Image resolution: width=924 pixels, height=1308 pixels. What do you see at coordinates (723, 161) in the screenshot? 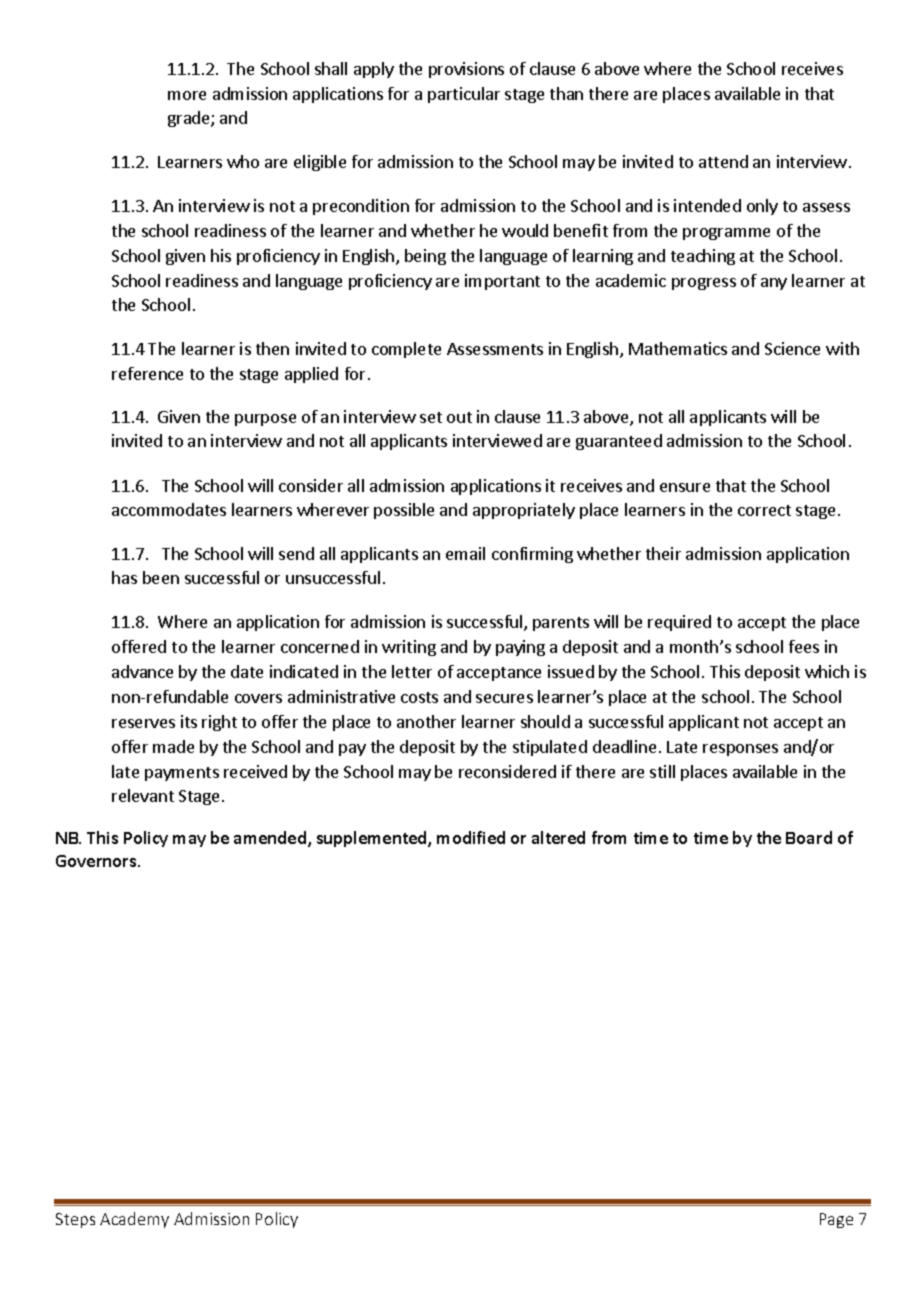
I see `attend` at bounding box center [723, 161].
